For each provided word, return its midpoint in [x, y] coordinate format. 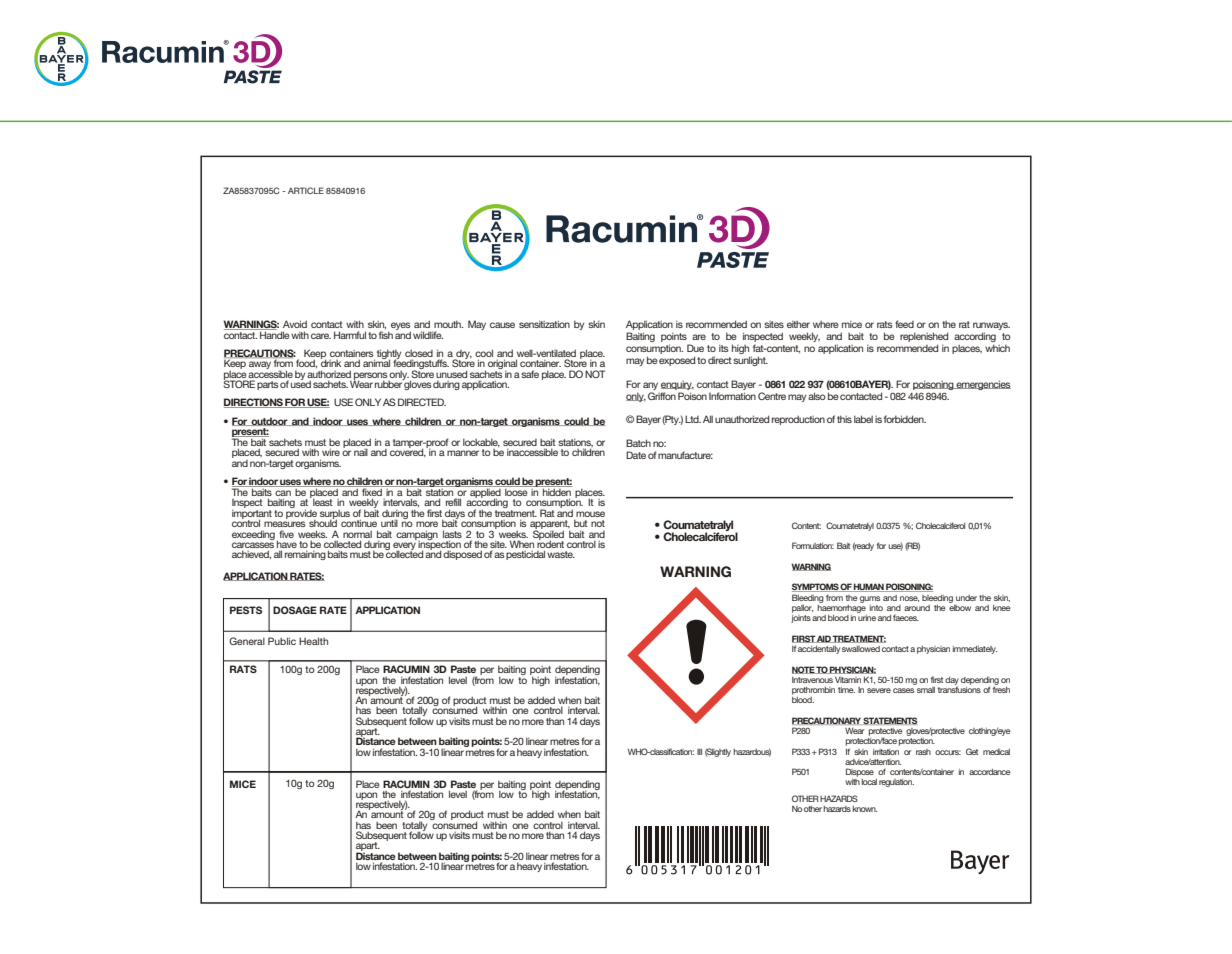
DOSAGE [295, 610]
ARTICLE [306, 190]
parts [268, 385]
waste [561, 554]
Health [313, 641]
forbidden [905, 419]
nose [909, 599]
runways [991, 326]
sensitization [544, 324]
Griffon [662, 396]
